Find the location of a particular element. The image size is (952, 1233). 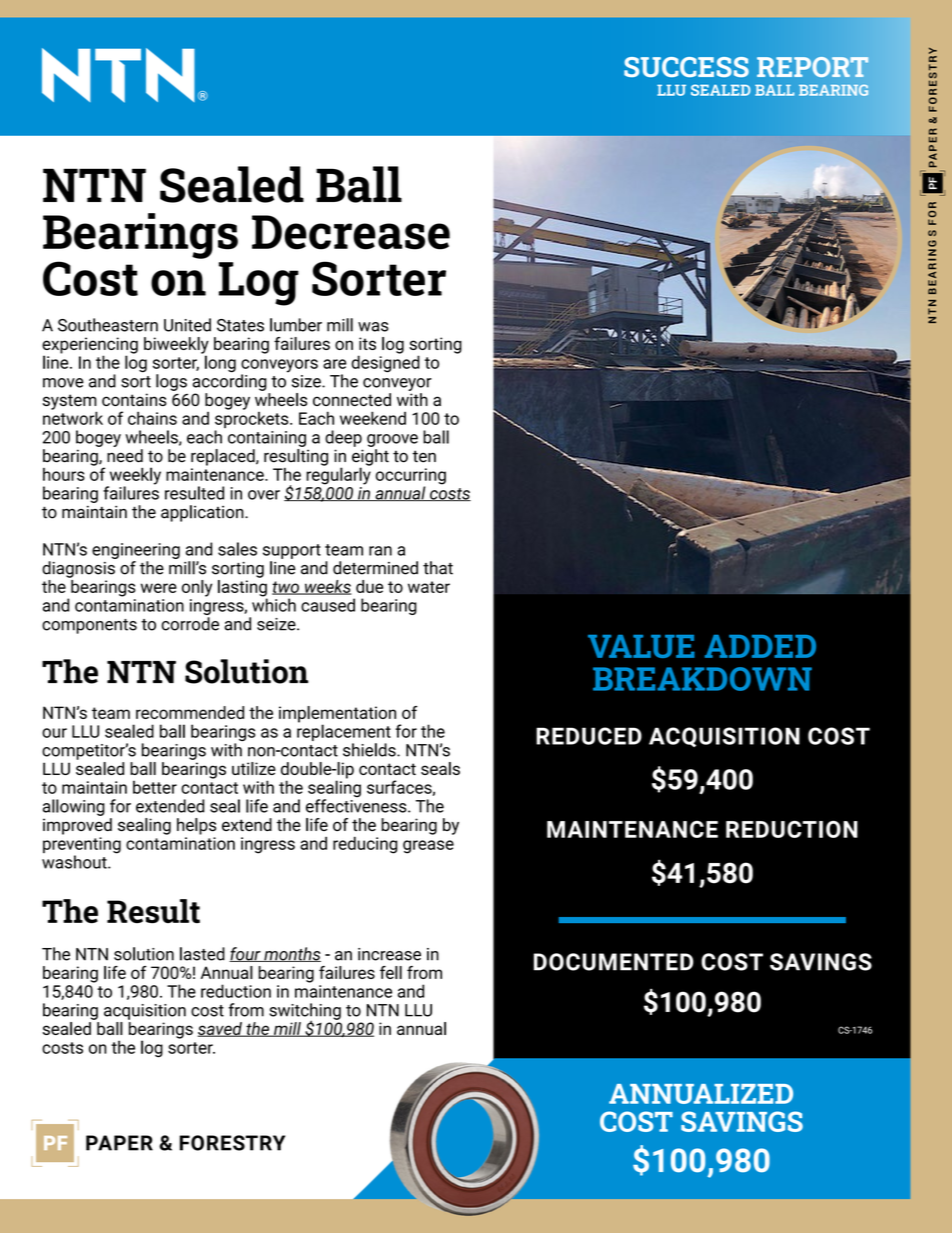

fell is located at coordinates (391, 972).
